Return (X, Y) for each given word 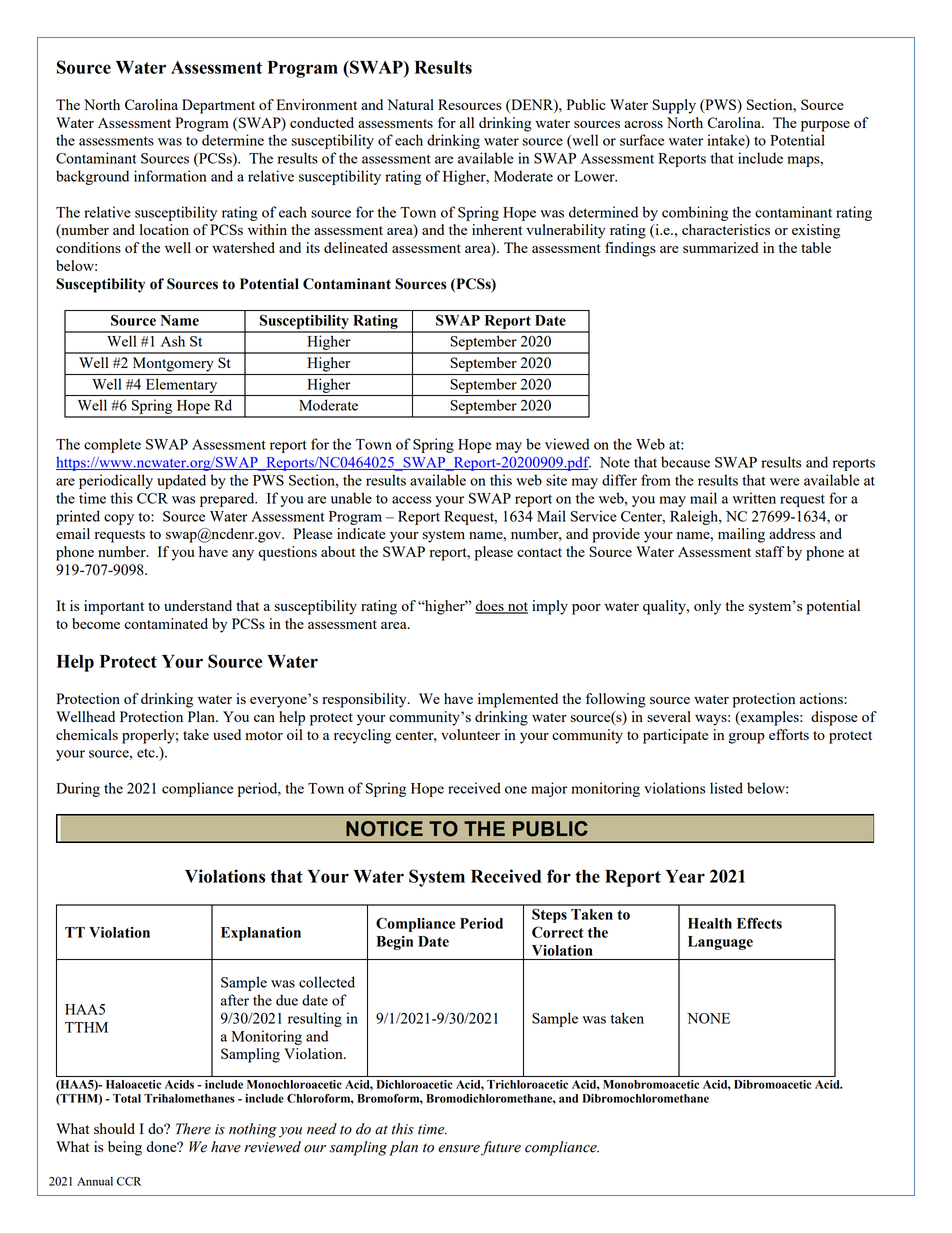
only (707, 607)
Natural (410, 104)
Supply (674, 106)
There (193, 1129)
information (170, 176)
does (490, 607)
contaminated (166, 623)
